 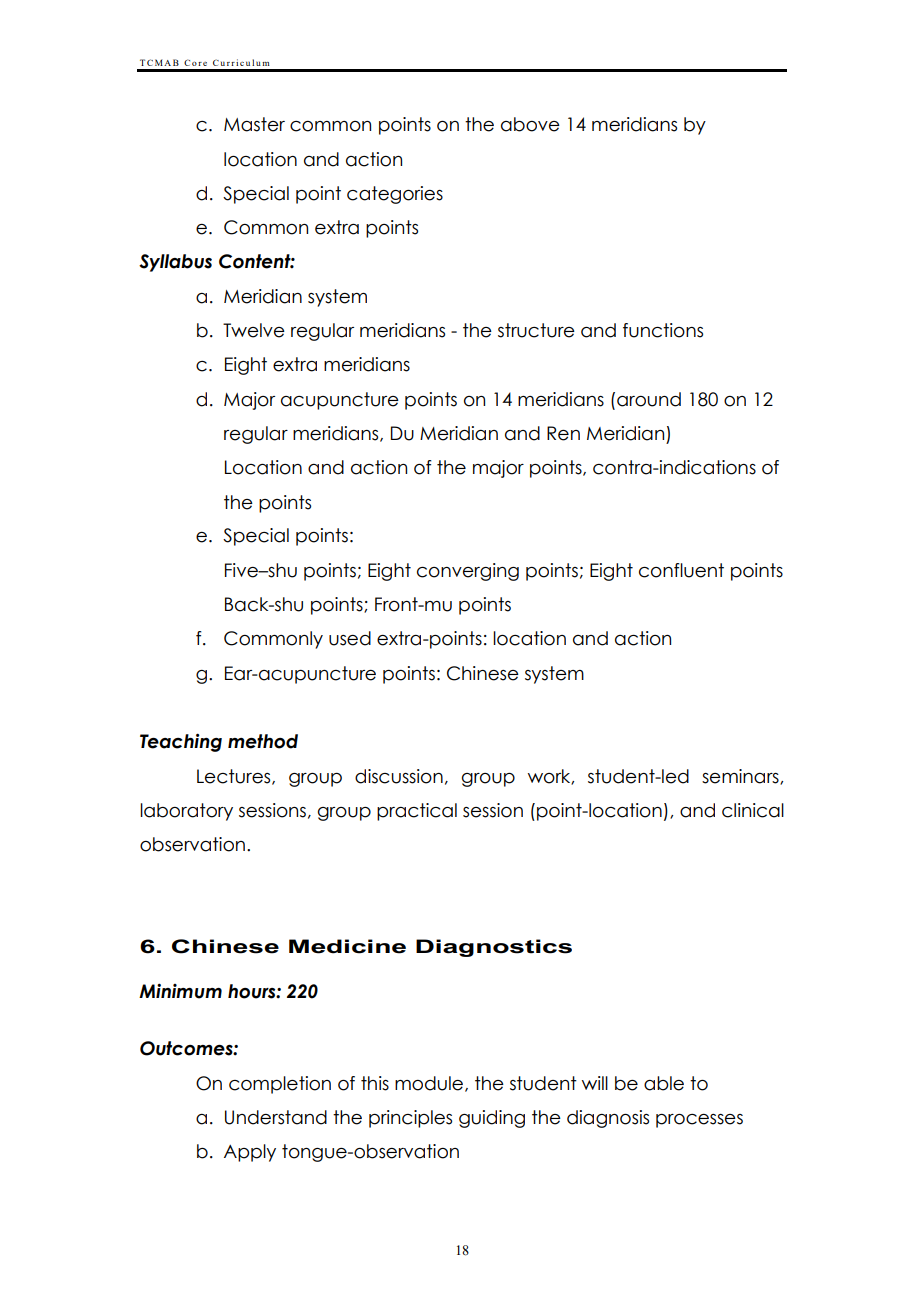 I want to click on Master, so click(x=254, y=124).
